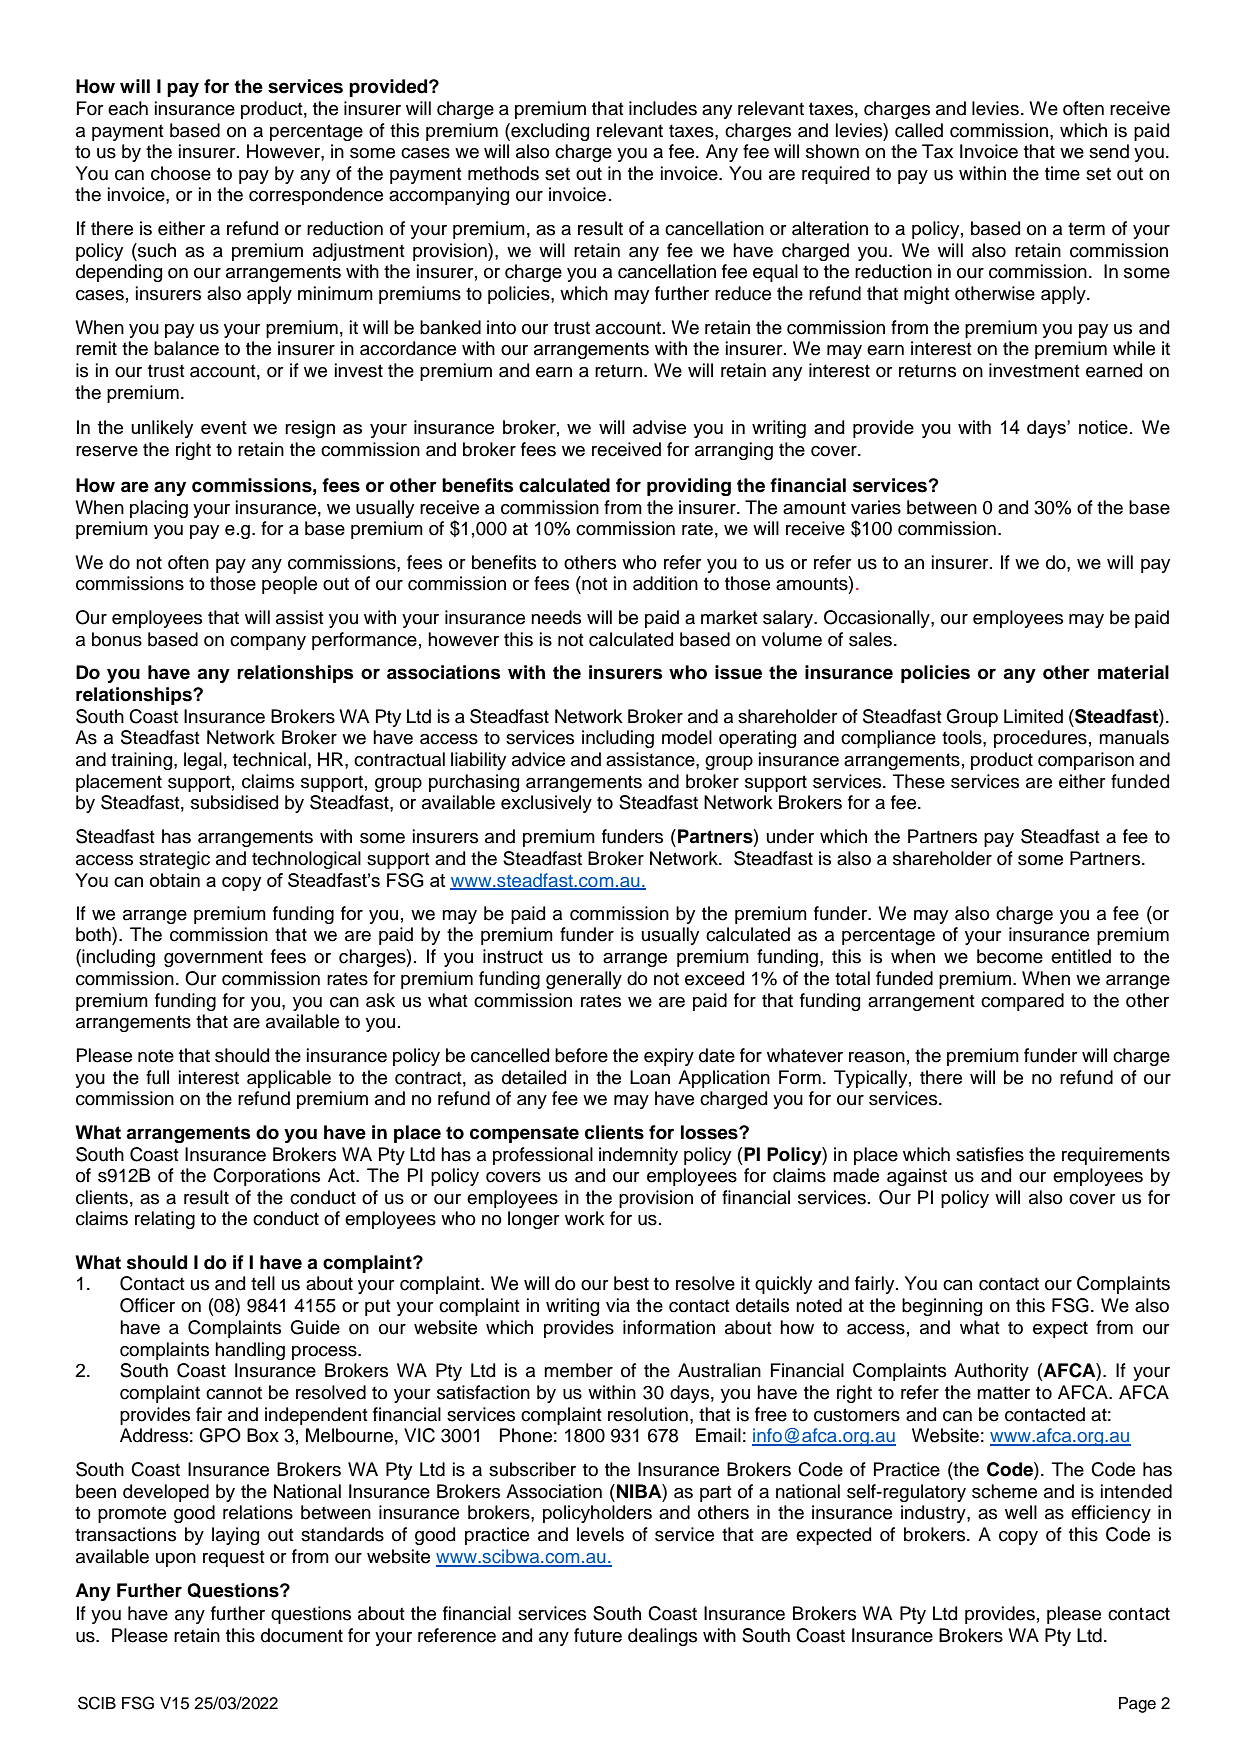  I want to click on choose, so click(181, 173).
